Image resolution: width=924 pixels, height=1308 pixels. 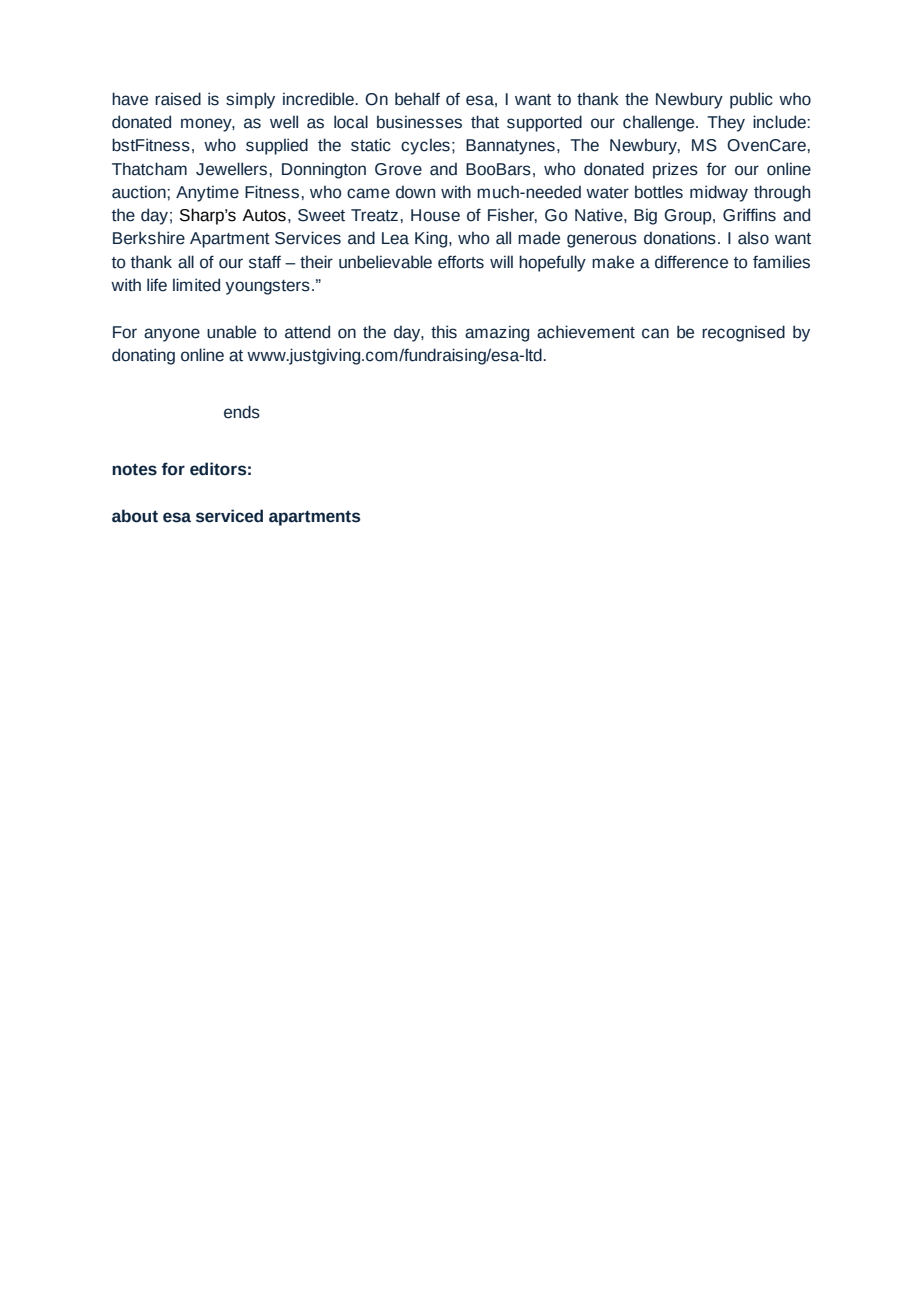 I want to click on about, so click(x=135, y=516).
